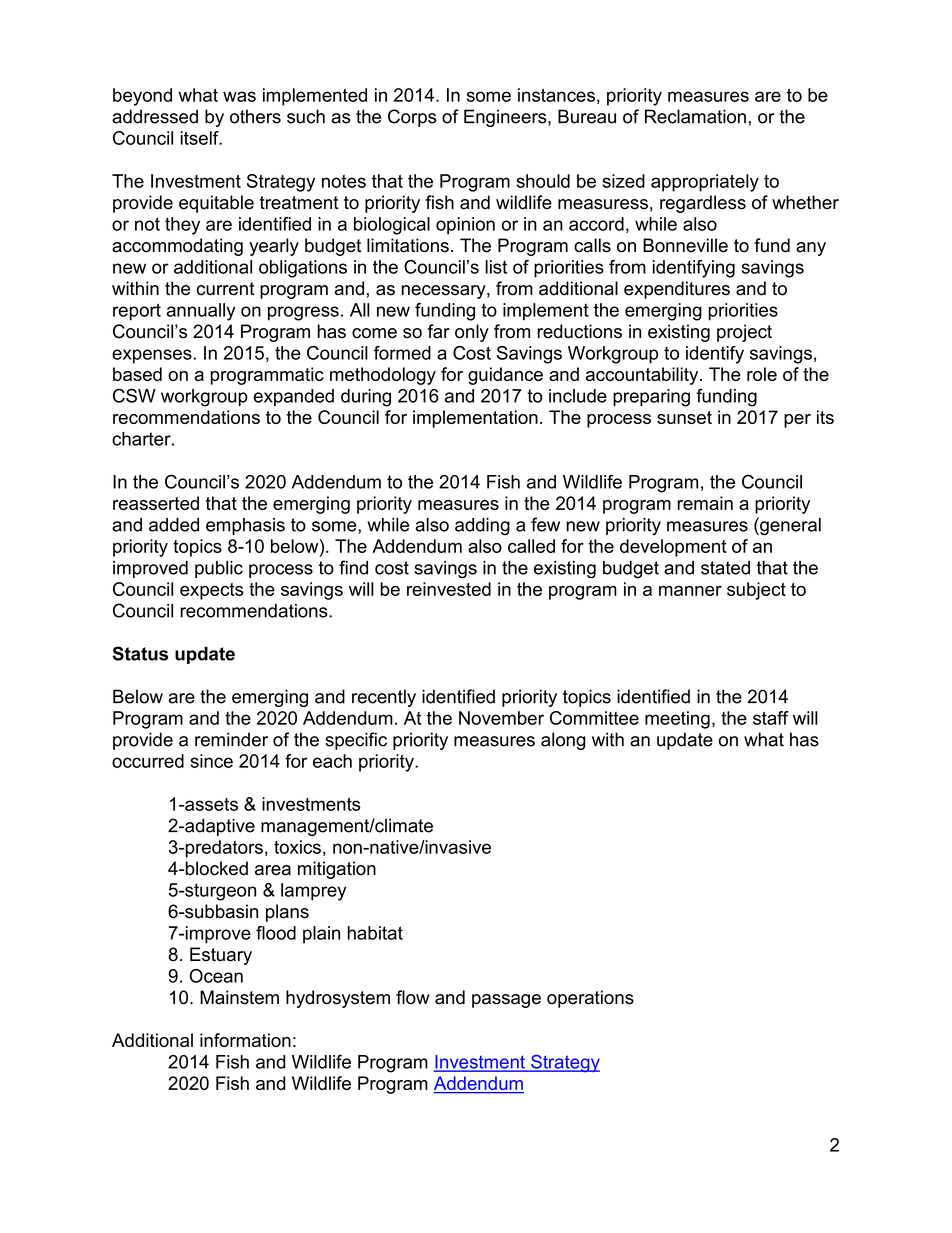 The width and height of the screenshot is (952, 1233). Describe the element at coordinates (506, 118) in the screenshot. I see `Engineers` at that location.
